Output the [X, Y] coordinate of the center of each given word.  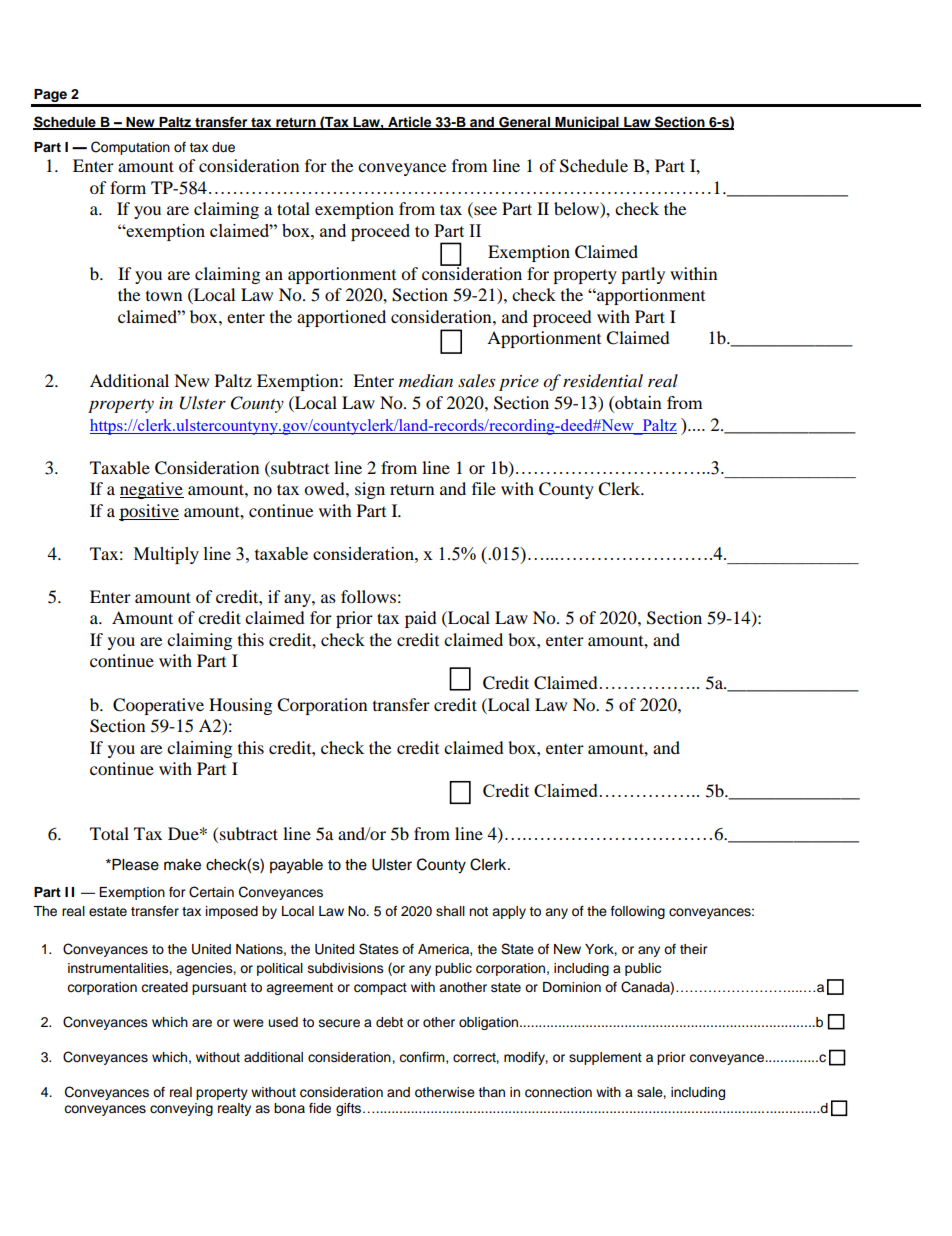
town [164, 295]
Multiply [166, 555]
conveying [181, 1109]
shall [450, 911]
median [426, 381]
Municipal [587, 123]
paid [421, 619]
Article [410, 123]
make [182, 865]
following [638, 912]
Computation [130, 148]
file [484, 488]
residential [603, 380]
